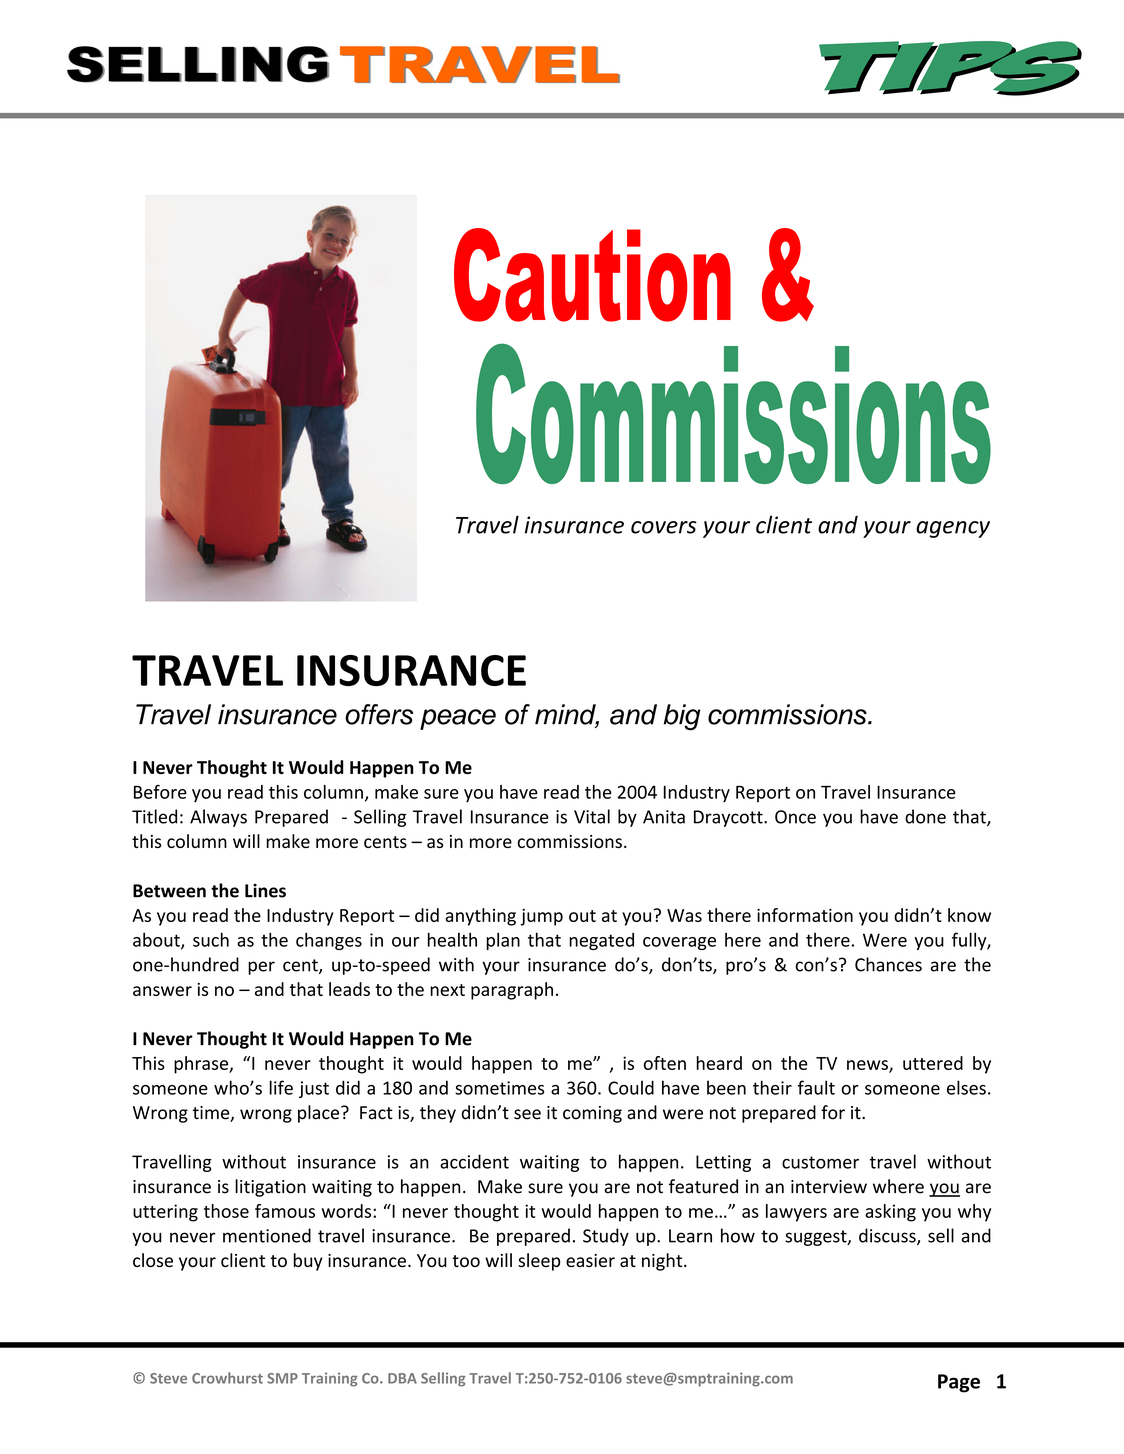 The image size is (1124, 1454). What do you see at coordinates (888, 964) in the screenshot?
I see `Chances` at bounding box center [888, 964].
